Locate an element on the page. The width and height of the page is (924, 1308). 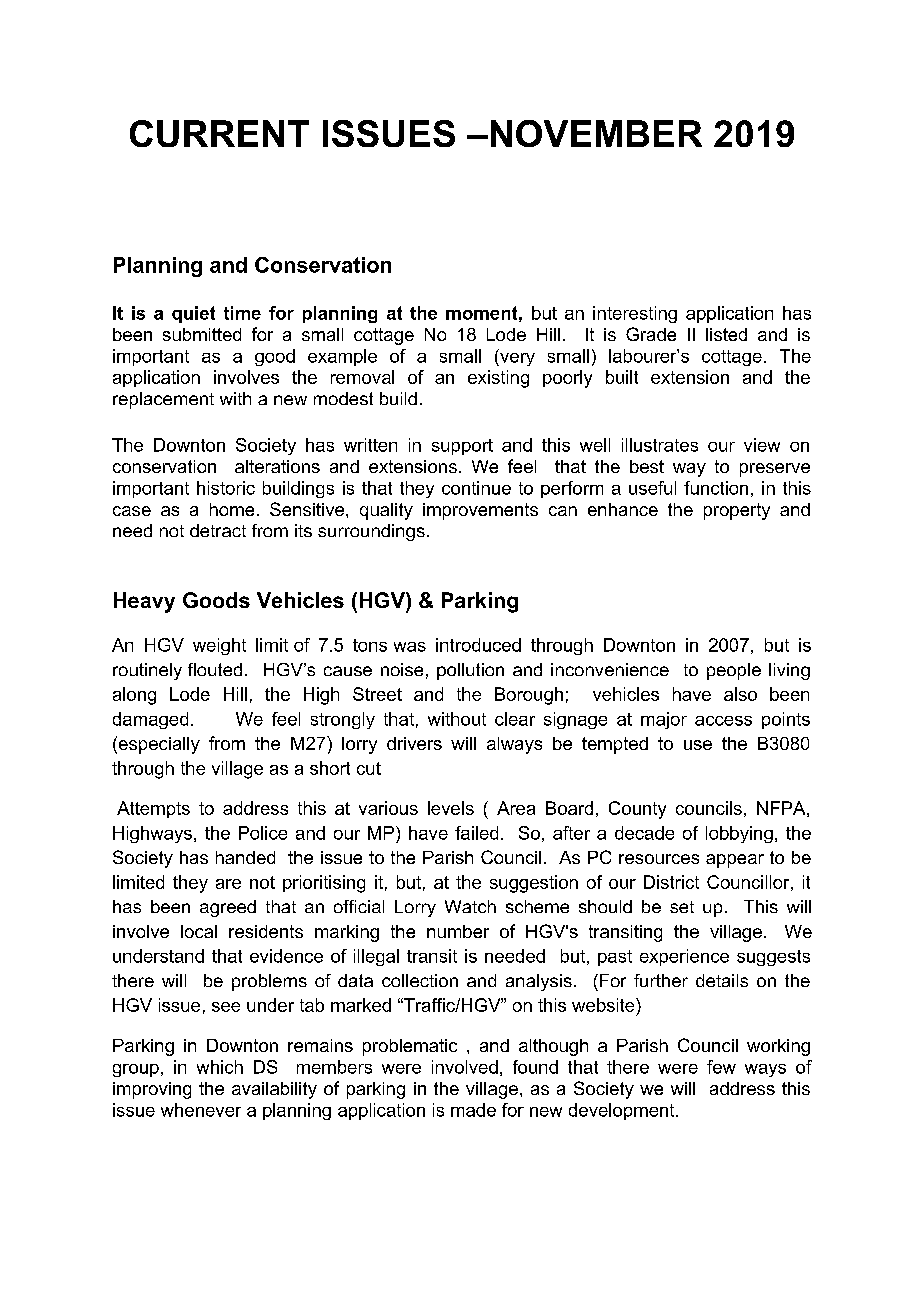
continue is located at coordinates (476, 488).
